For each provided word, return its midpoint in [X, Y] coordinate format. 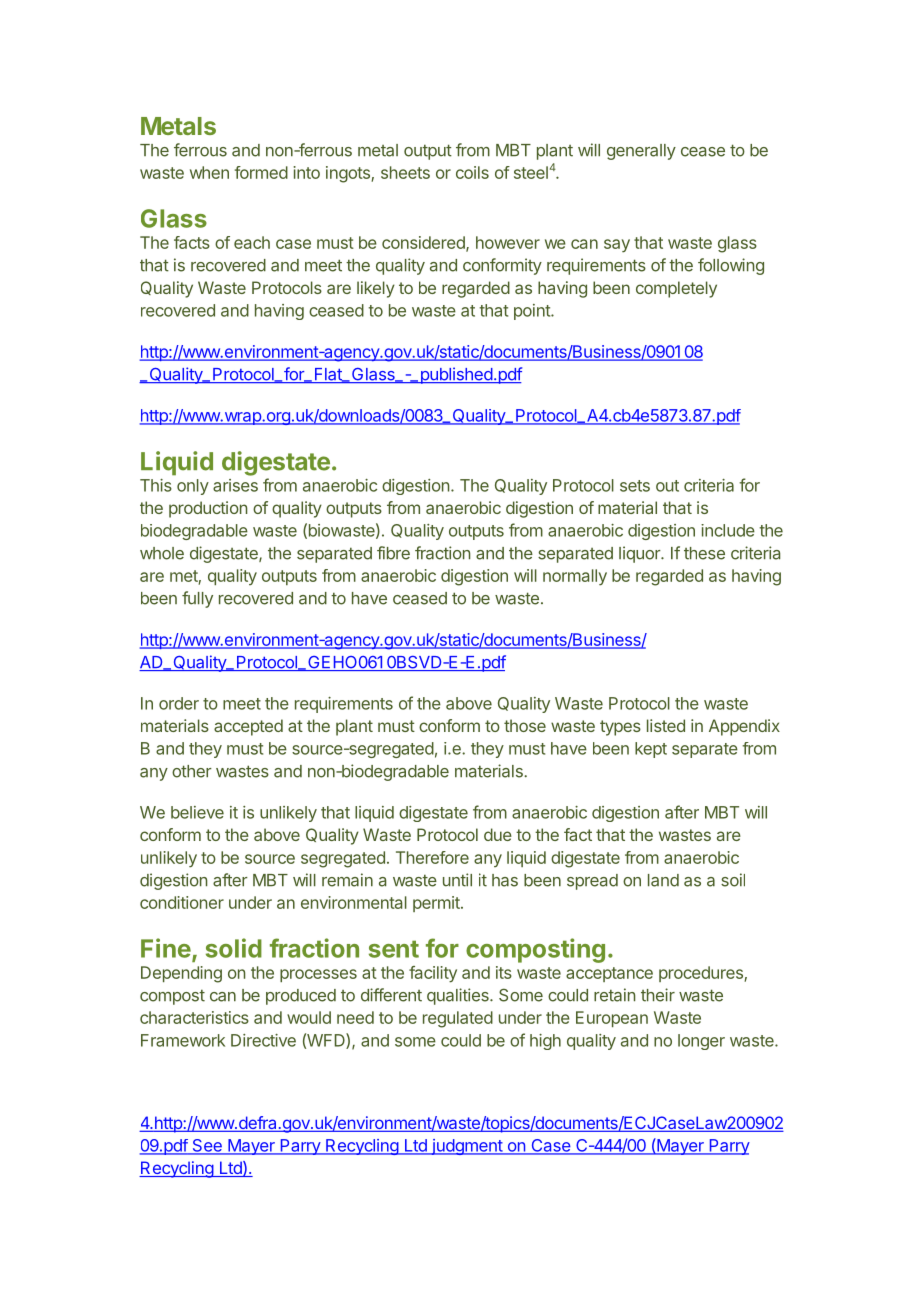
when [209, 172]
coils [472, 172]
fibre [393, 553]
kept [651, 750]
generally [641, 152]
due [498, 834]
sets [635, 486]
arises [235, 485]
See [207, 1146]
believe [197, 812]
